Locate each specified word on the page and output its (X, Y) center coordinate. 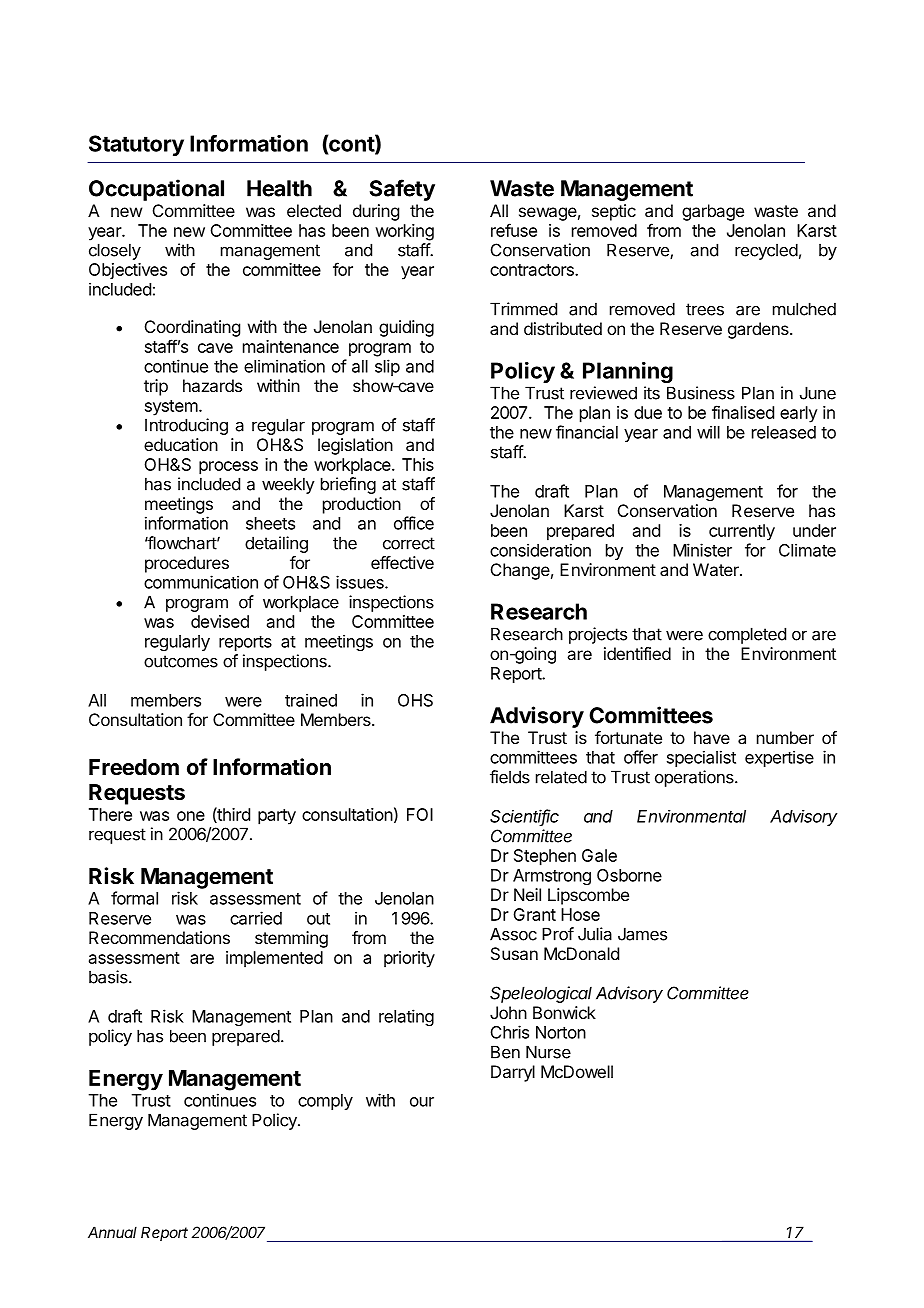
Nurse (548, 1052)
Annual (112, 1232)
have (712, 737)
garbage (713, 212)
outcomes (181, 661)
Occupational (156, 190)
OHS (415, 700)
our (422, 1102)
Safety (402, 190)
